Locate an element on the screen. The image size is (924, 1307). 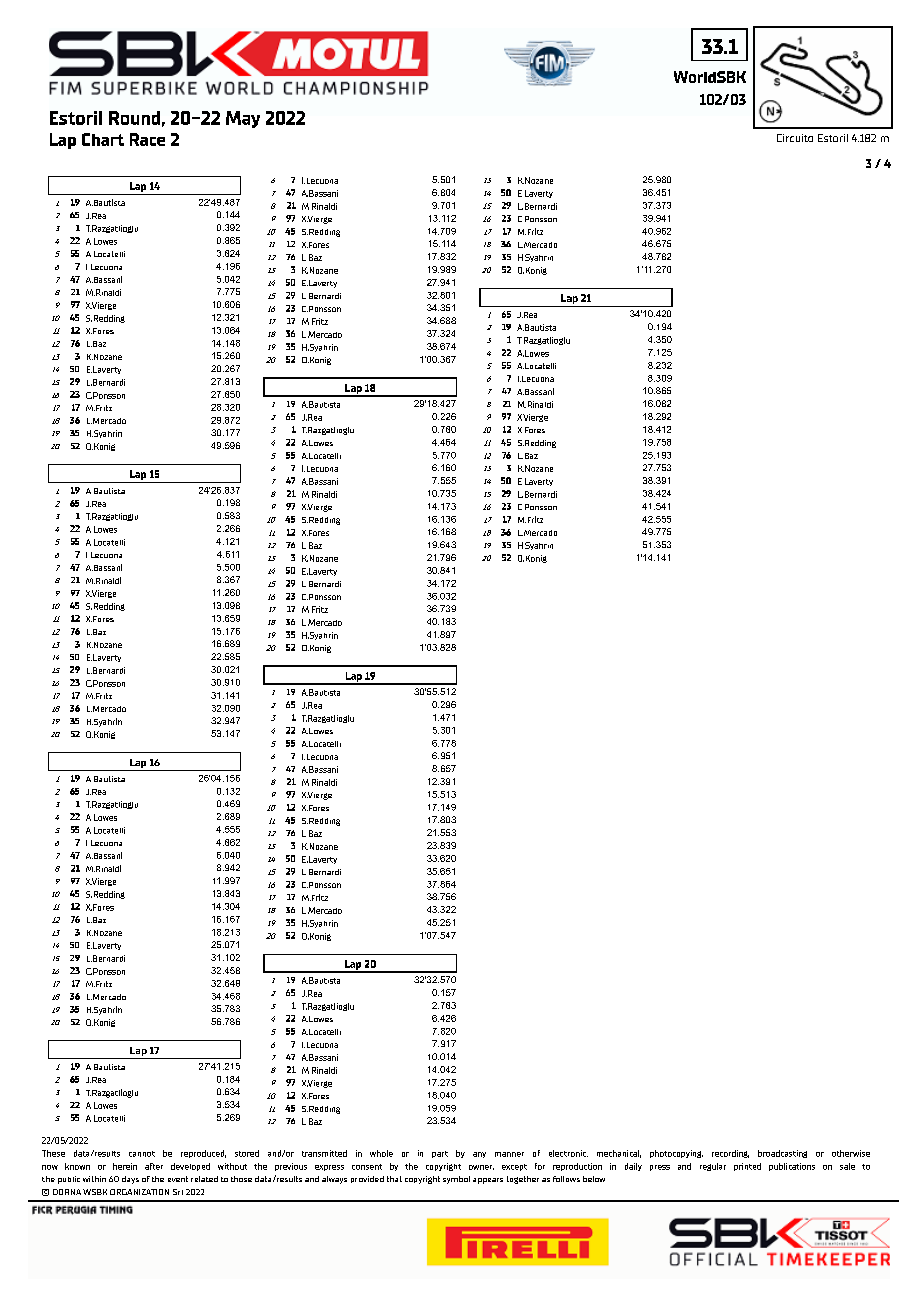
any is located at coordinates (479, 1155).
